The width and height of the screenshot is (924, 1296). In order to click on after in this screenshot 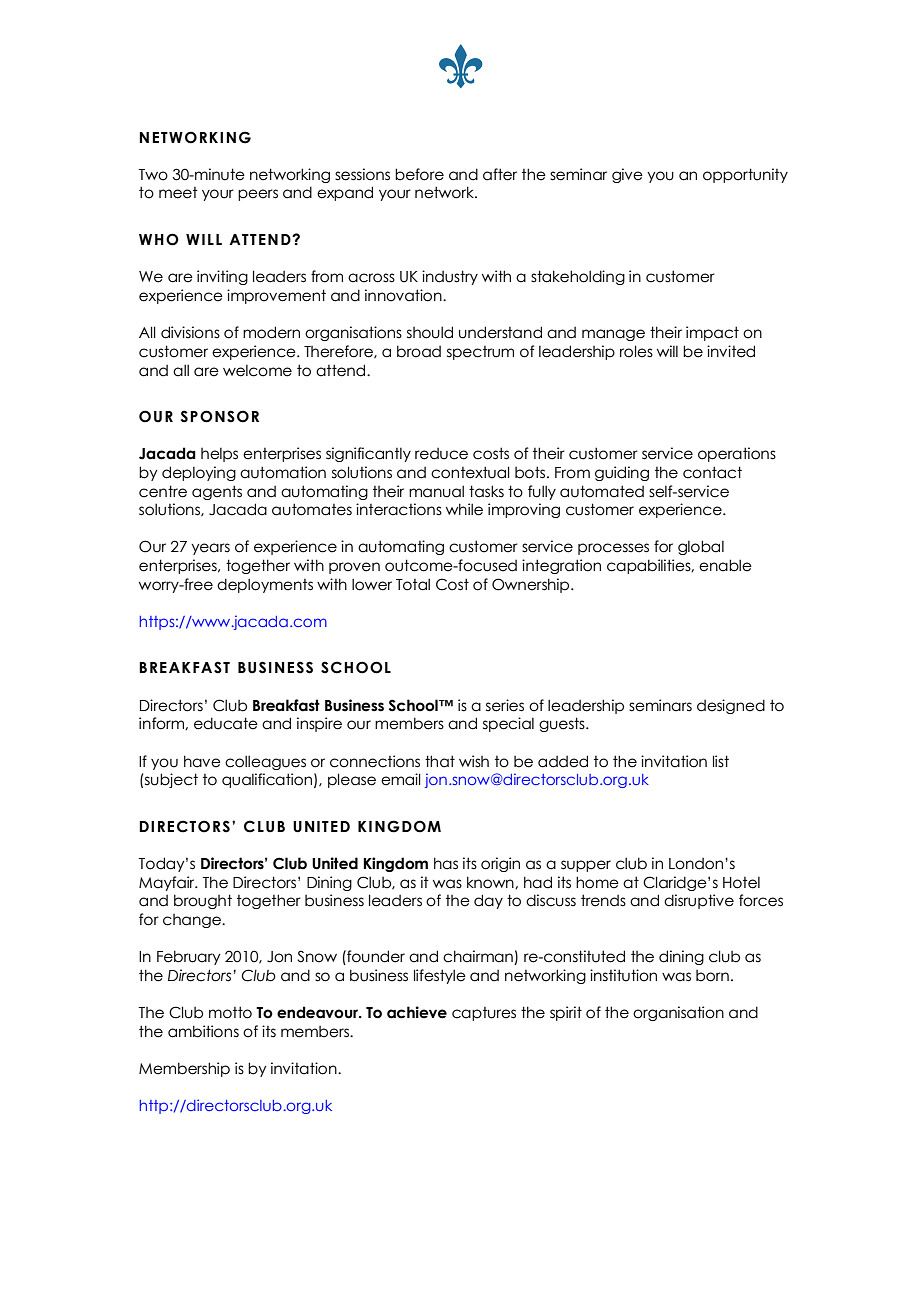, I will do `click(500, 174)`.
